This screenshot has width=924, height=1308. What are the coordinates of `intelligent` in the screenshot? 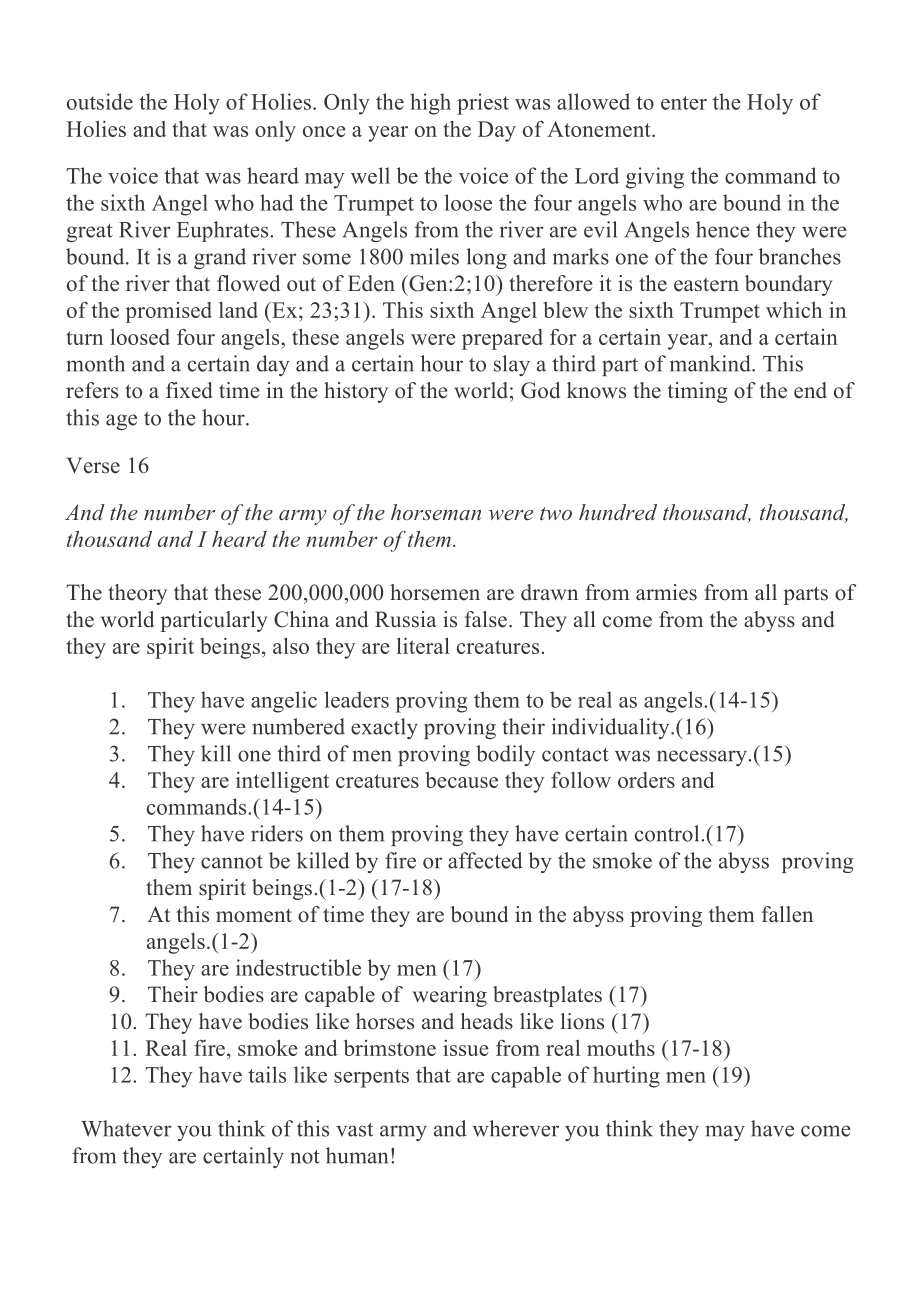 It's located at (282, 782).
